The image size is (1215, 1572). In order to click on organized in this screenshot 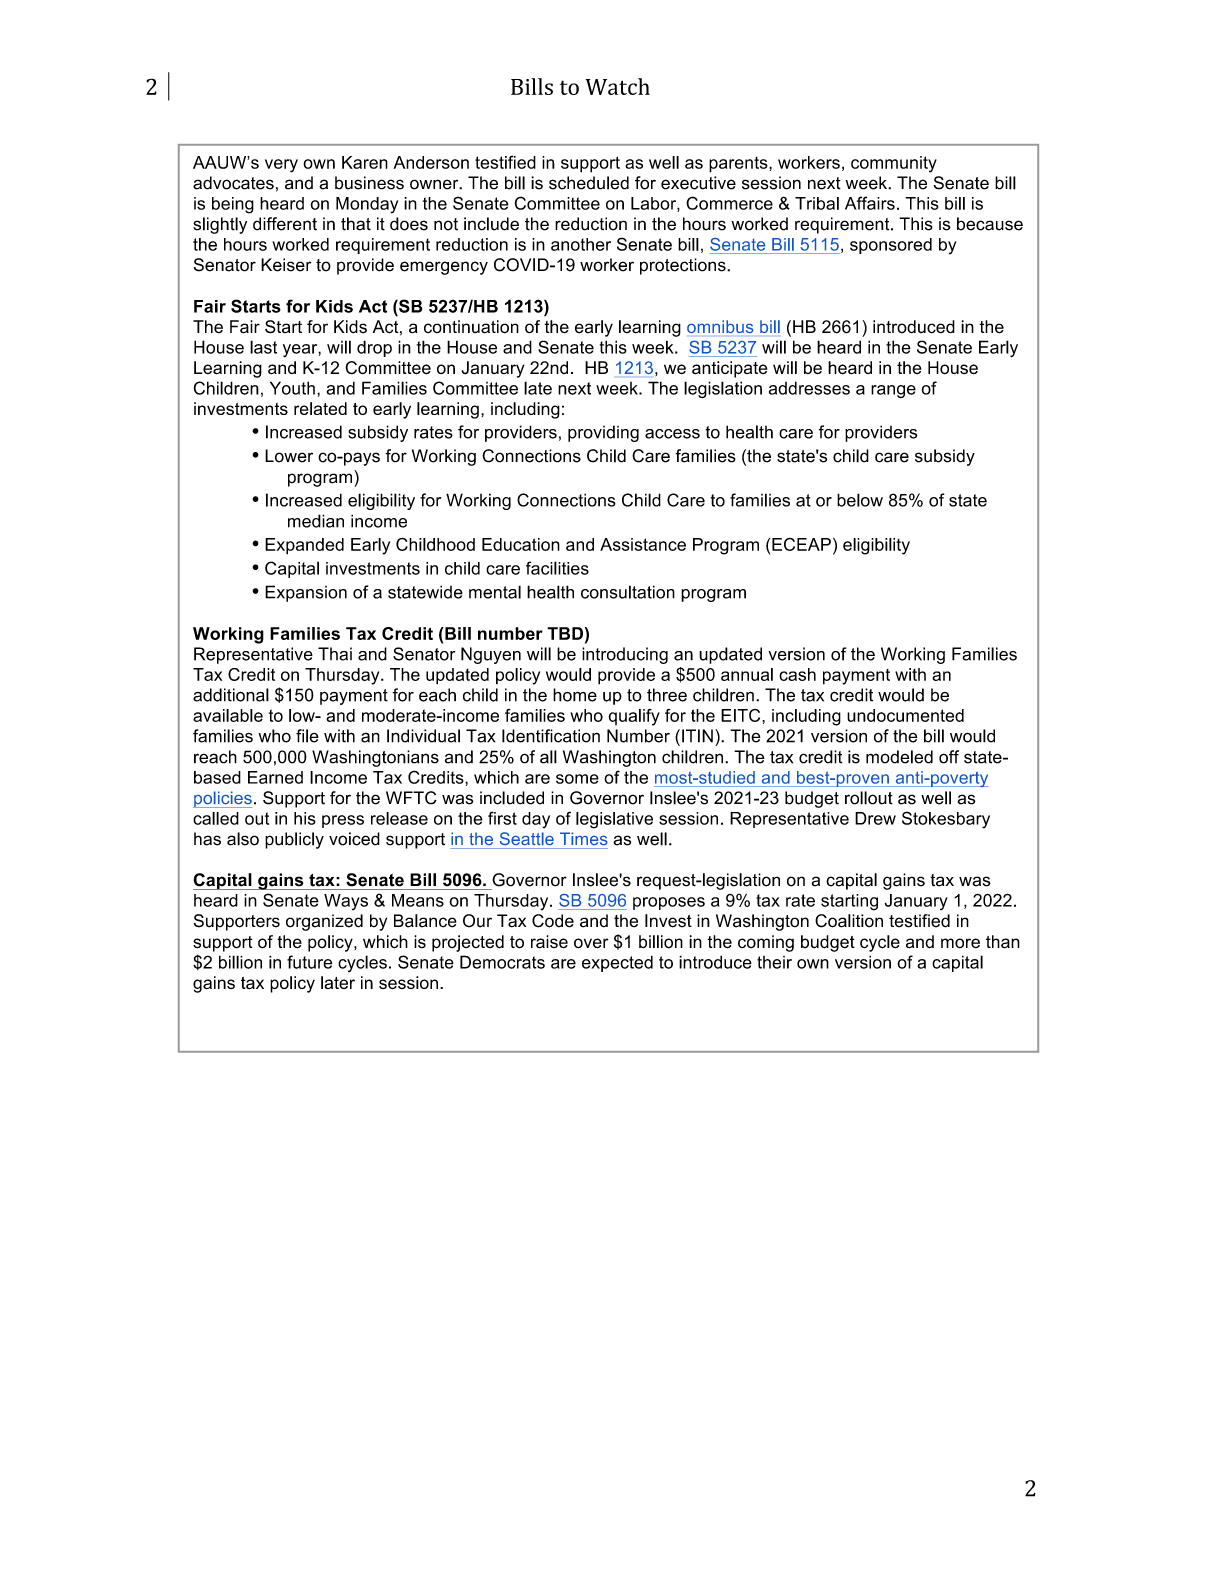, I will do `click(324, 922)`.
